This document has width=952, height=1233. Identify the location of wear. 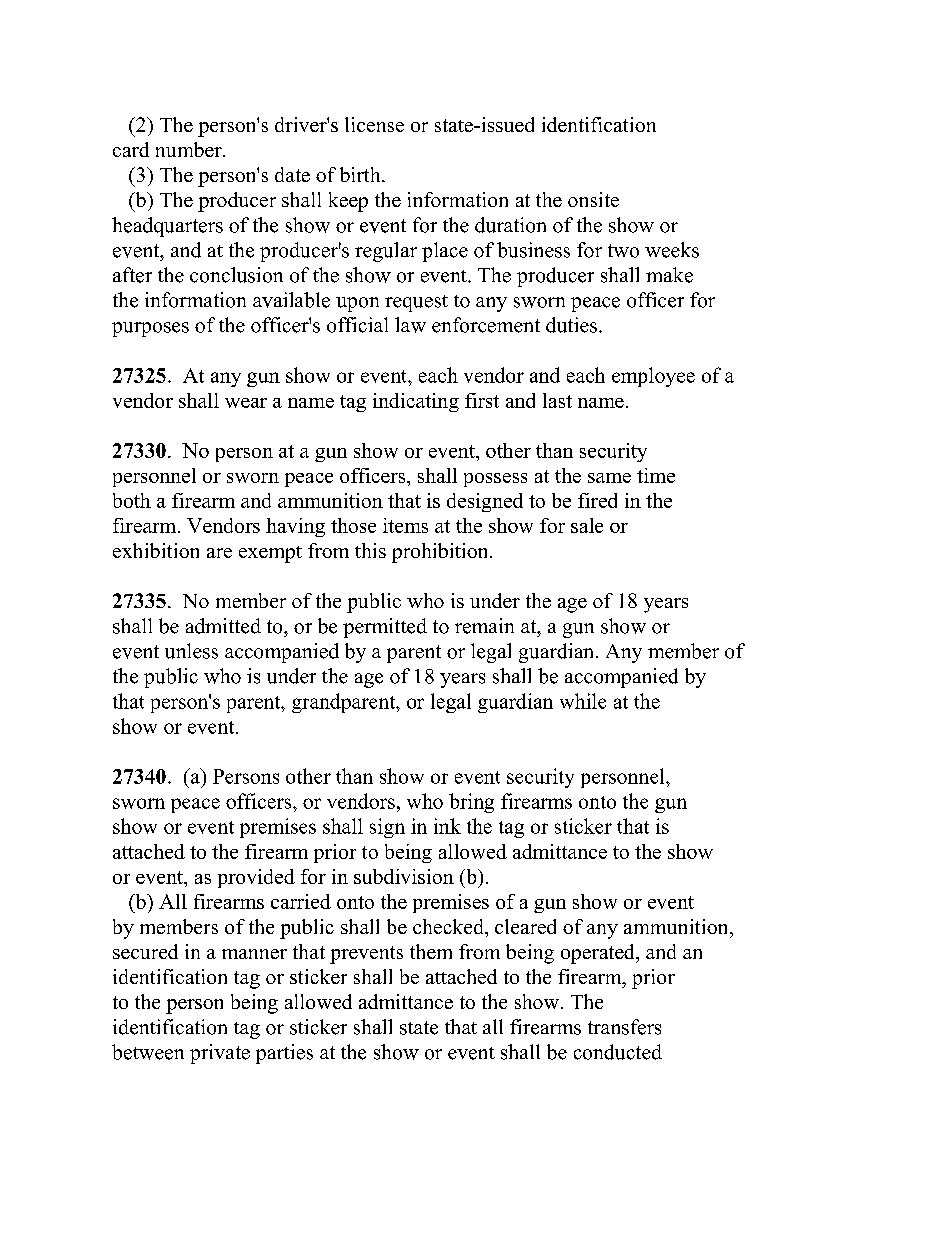
(246, 403).
